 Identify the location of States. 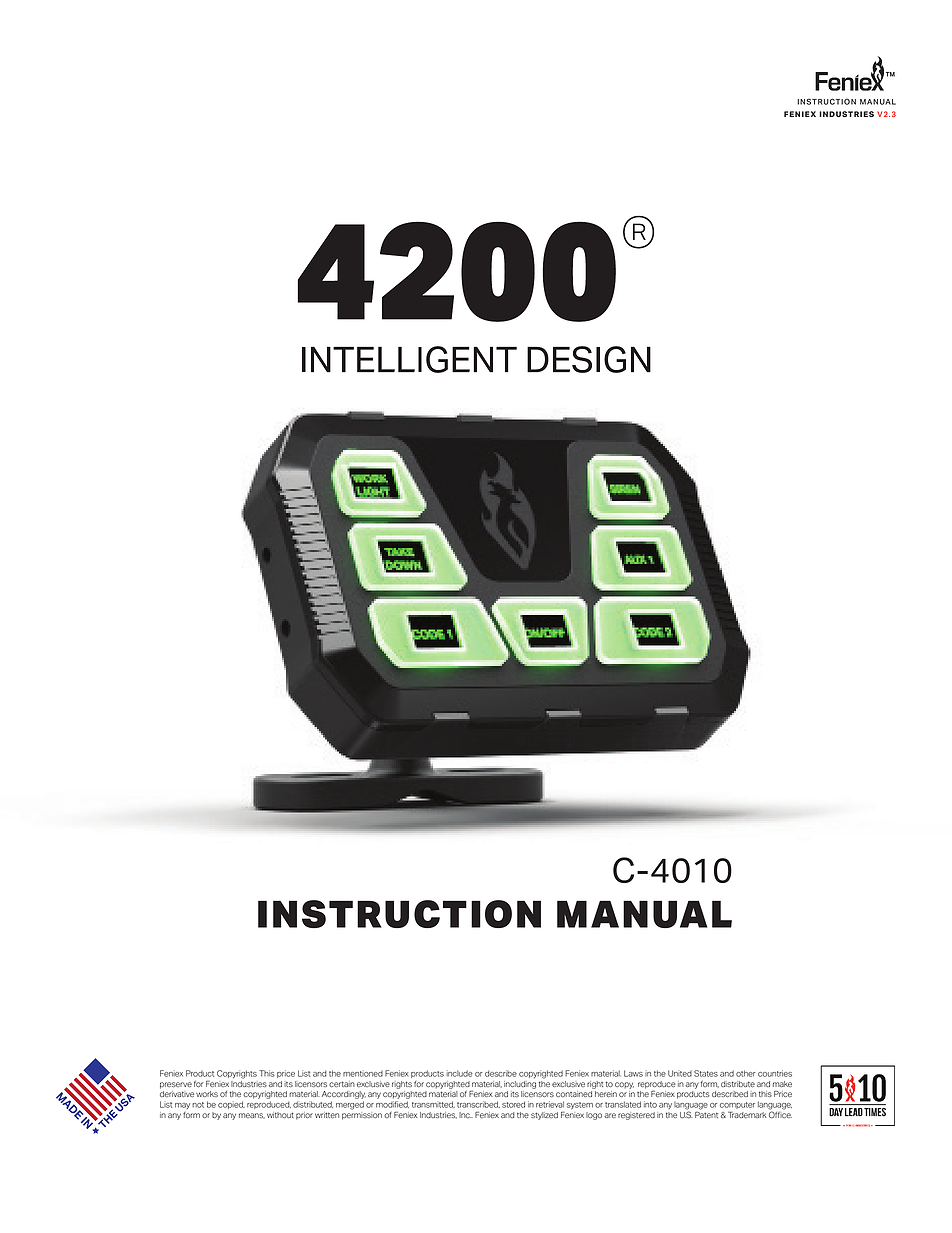
(706, 1073).
